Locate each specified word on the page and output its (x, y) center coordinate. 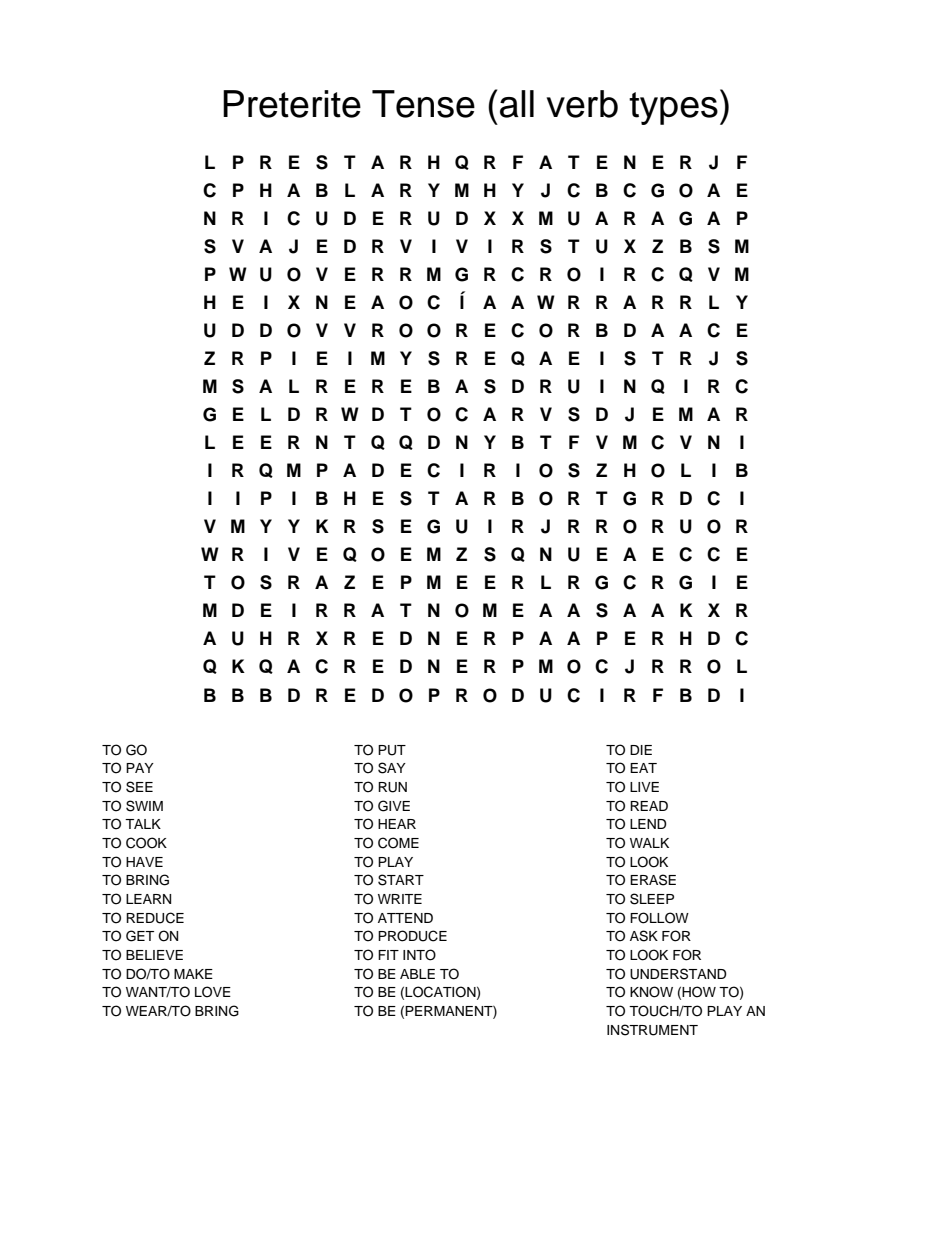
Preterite (292, 104)
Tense (423, 104)
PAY (140, 768)
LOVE (213, 992)
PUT (392, 750)
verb (582, 104)
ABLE (417, 974)
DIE (641, 750)
